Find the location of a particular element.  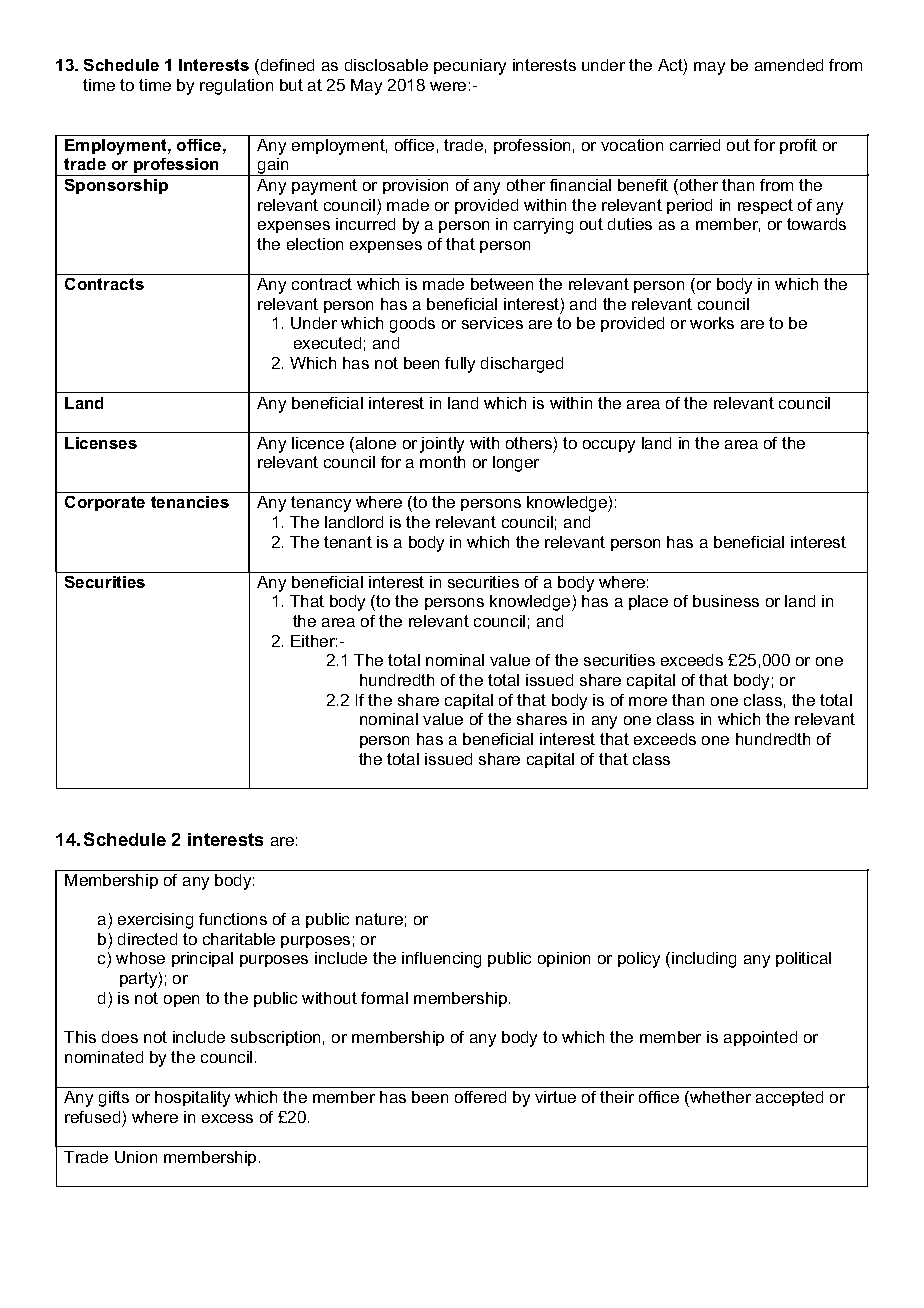

works is located at coordinates (712, 323).
